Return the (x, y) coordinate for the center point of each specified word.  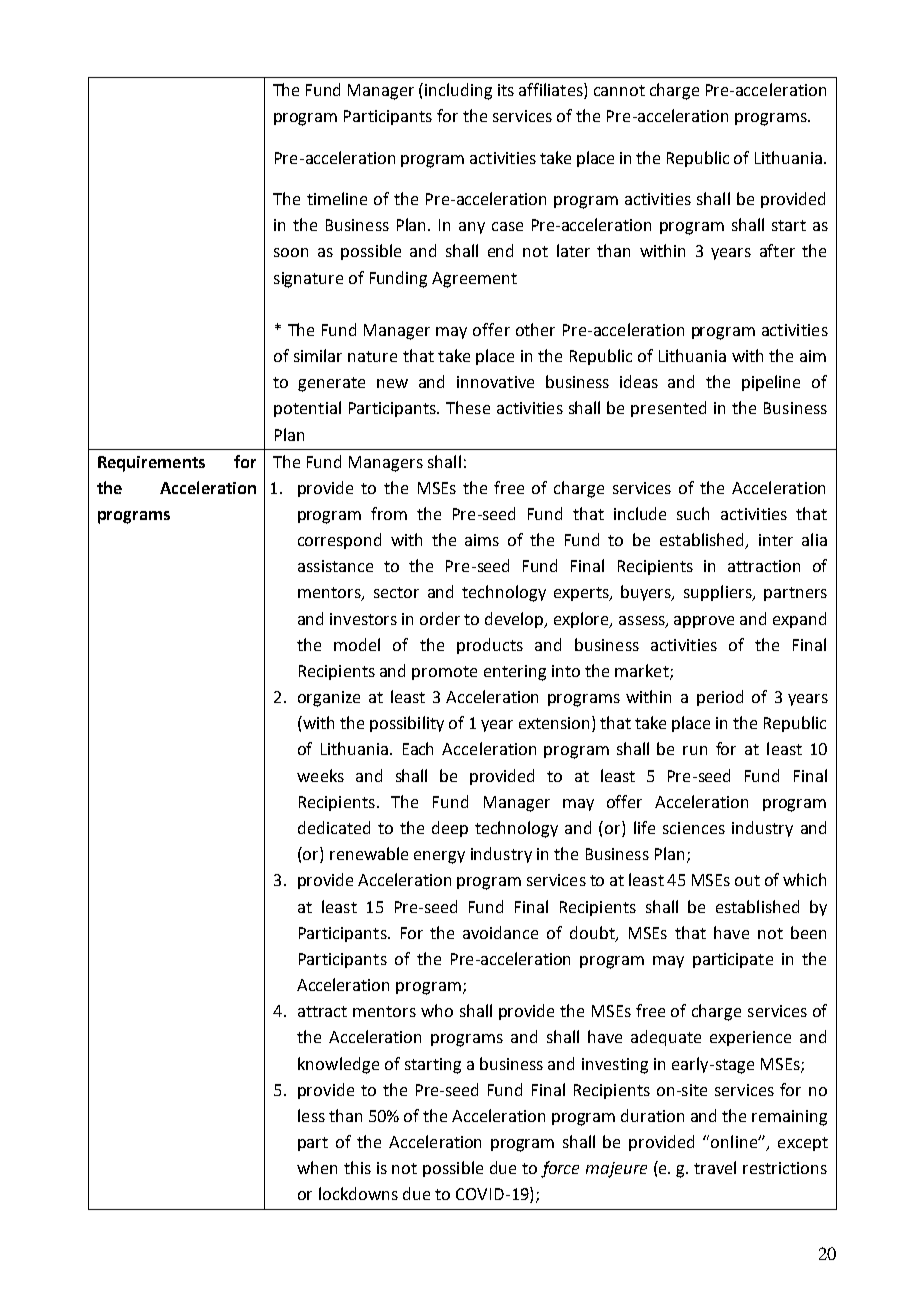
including (458, 91)
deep (450, 829)
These (468, 407)
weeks (320, 775)
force (560, 1169)
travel (715, 1167)
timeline (337, 198)
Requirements (151, 464)
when (317, 1167)
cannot (619, 90)
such (693, 513)
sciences (694, 828)
